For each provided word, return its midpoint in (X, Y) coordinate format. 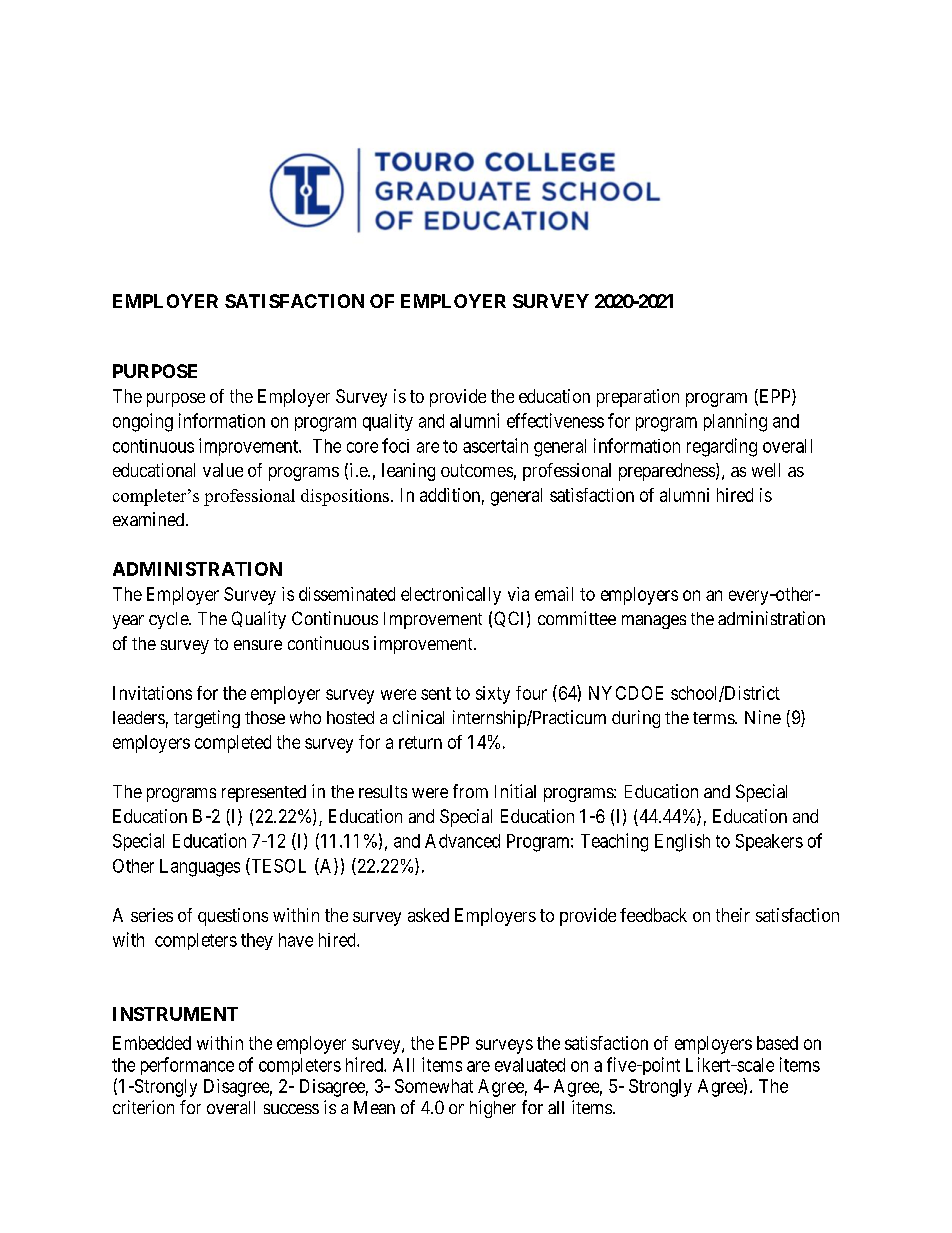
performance (187, 1066)
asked (428, 915)
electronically (451, 596)
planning (735, 422)
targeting (207, 719)
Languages (200, 868)
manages (654, 622)
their (733, 915)
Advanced (462, 841)
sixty (493, 695)
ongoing (143, 422)
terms (714, 718)
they (257, 941)
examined (150, 519)
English (682, 843)
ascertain (495, 445)
